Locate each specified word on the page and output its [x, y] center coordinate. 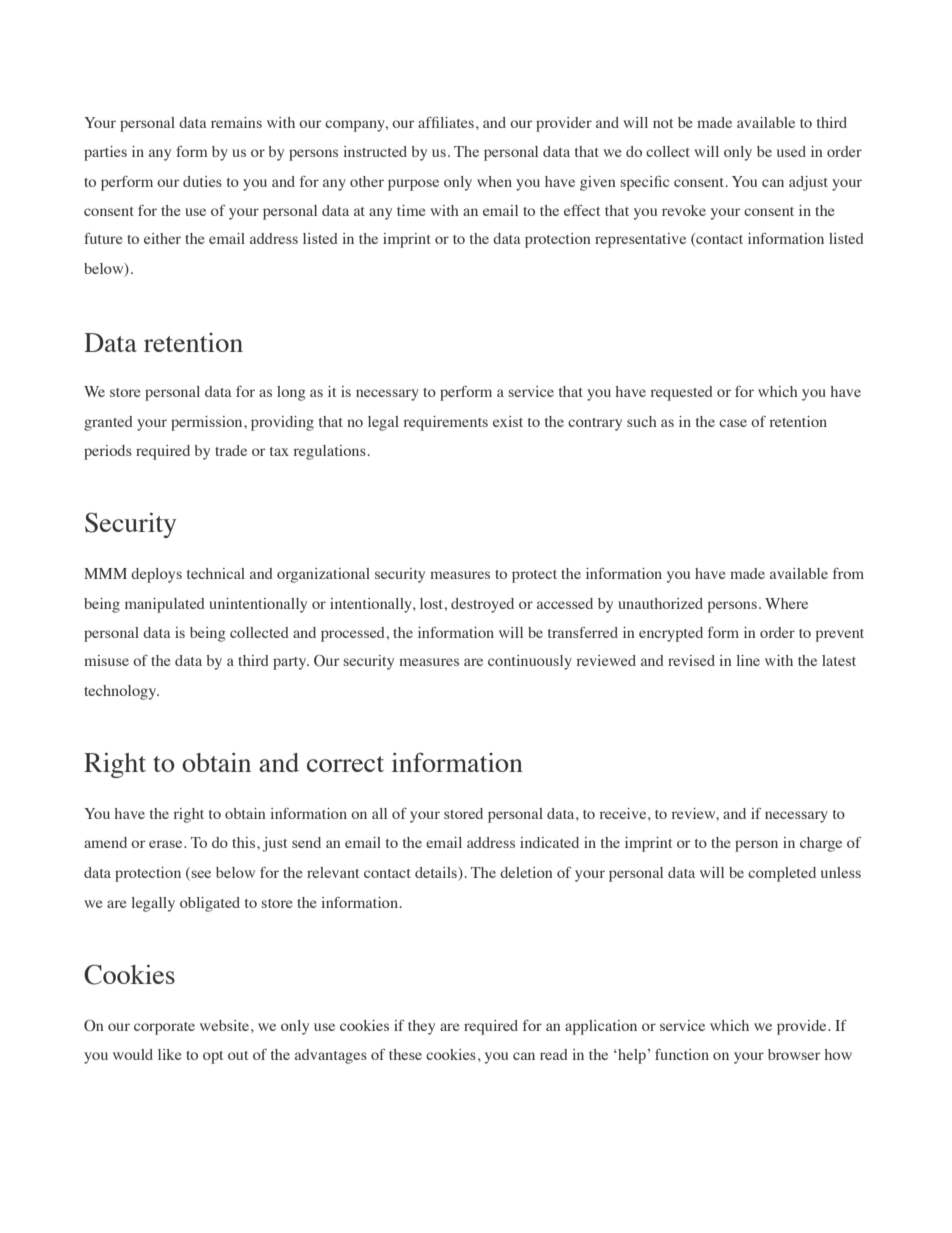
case [733, 423]
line [748, 660]
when [494, 181]
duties [202, 181]
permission [208, 423]
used [791, 151]
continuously [530, 662]
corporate [164, 1028]
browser [794, 1054]
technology [121, 692]
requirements [446, 423]
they [421, 1027]
